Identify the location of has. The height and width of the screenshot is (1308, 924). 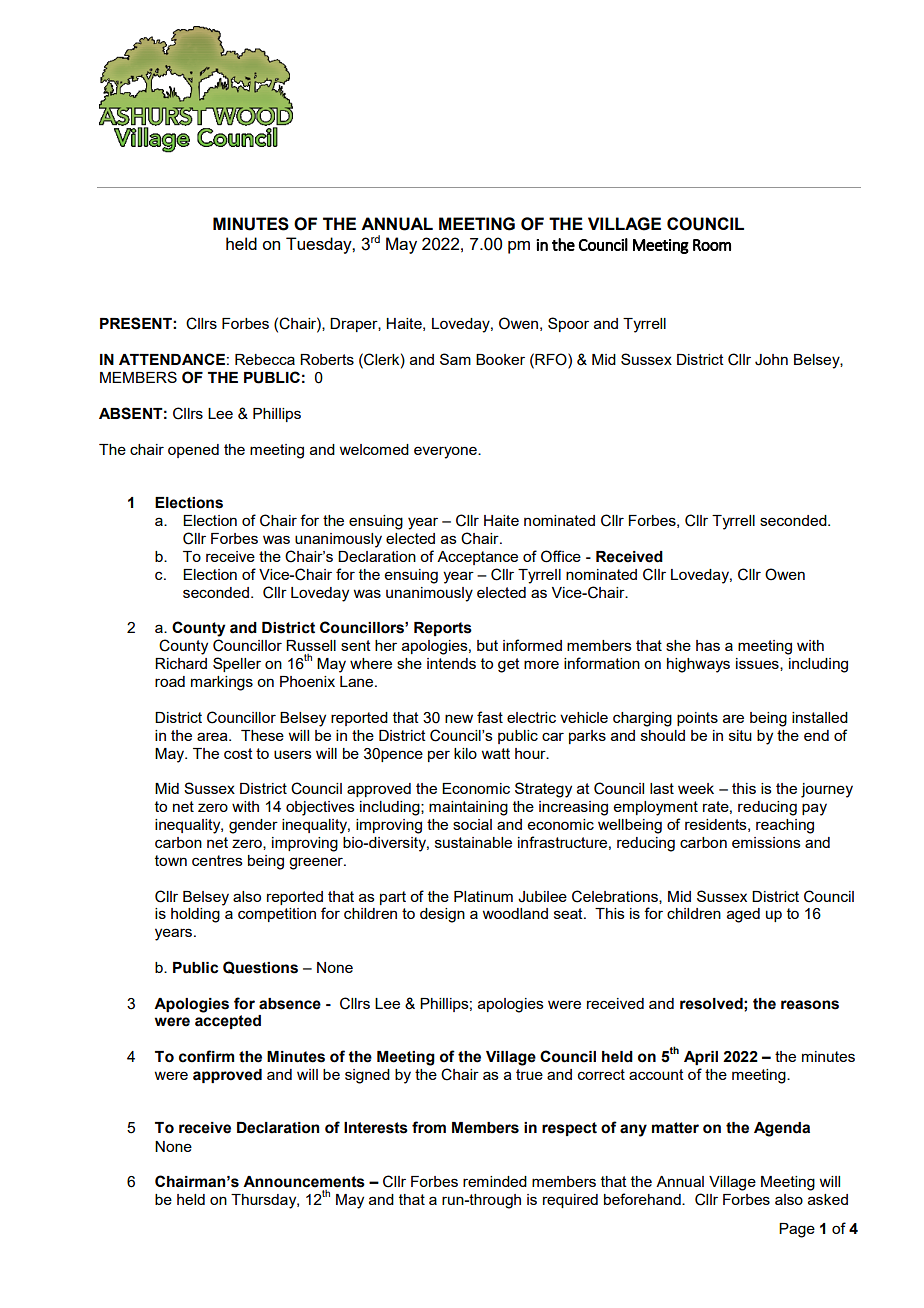
(708, 645).
